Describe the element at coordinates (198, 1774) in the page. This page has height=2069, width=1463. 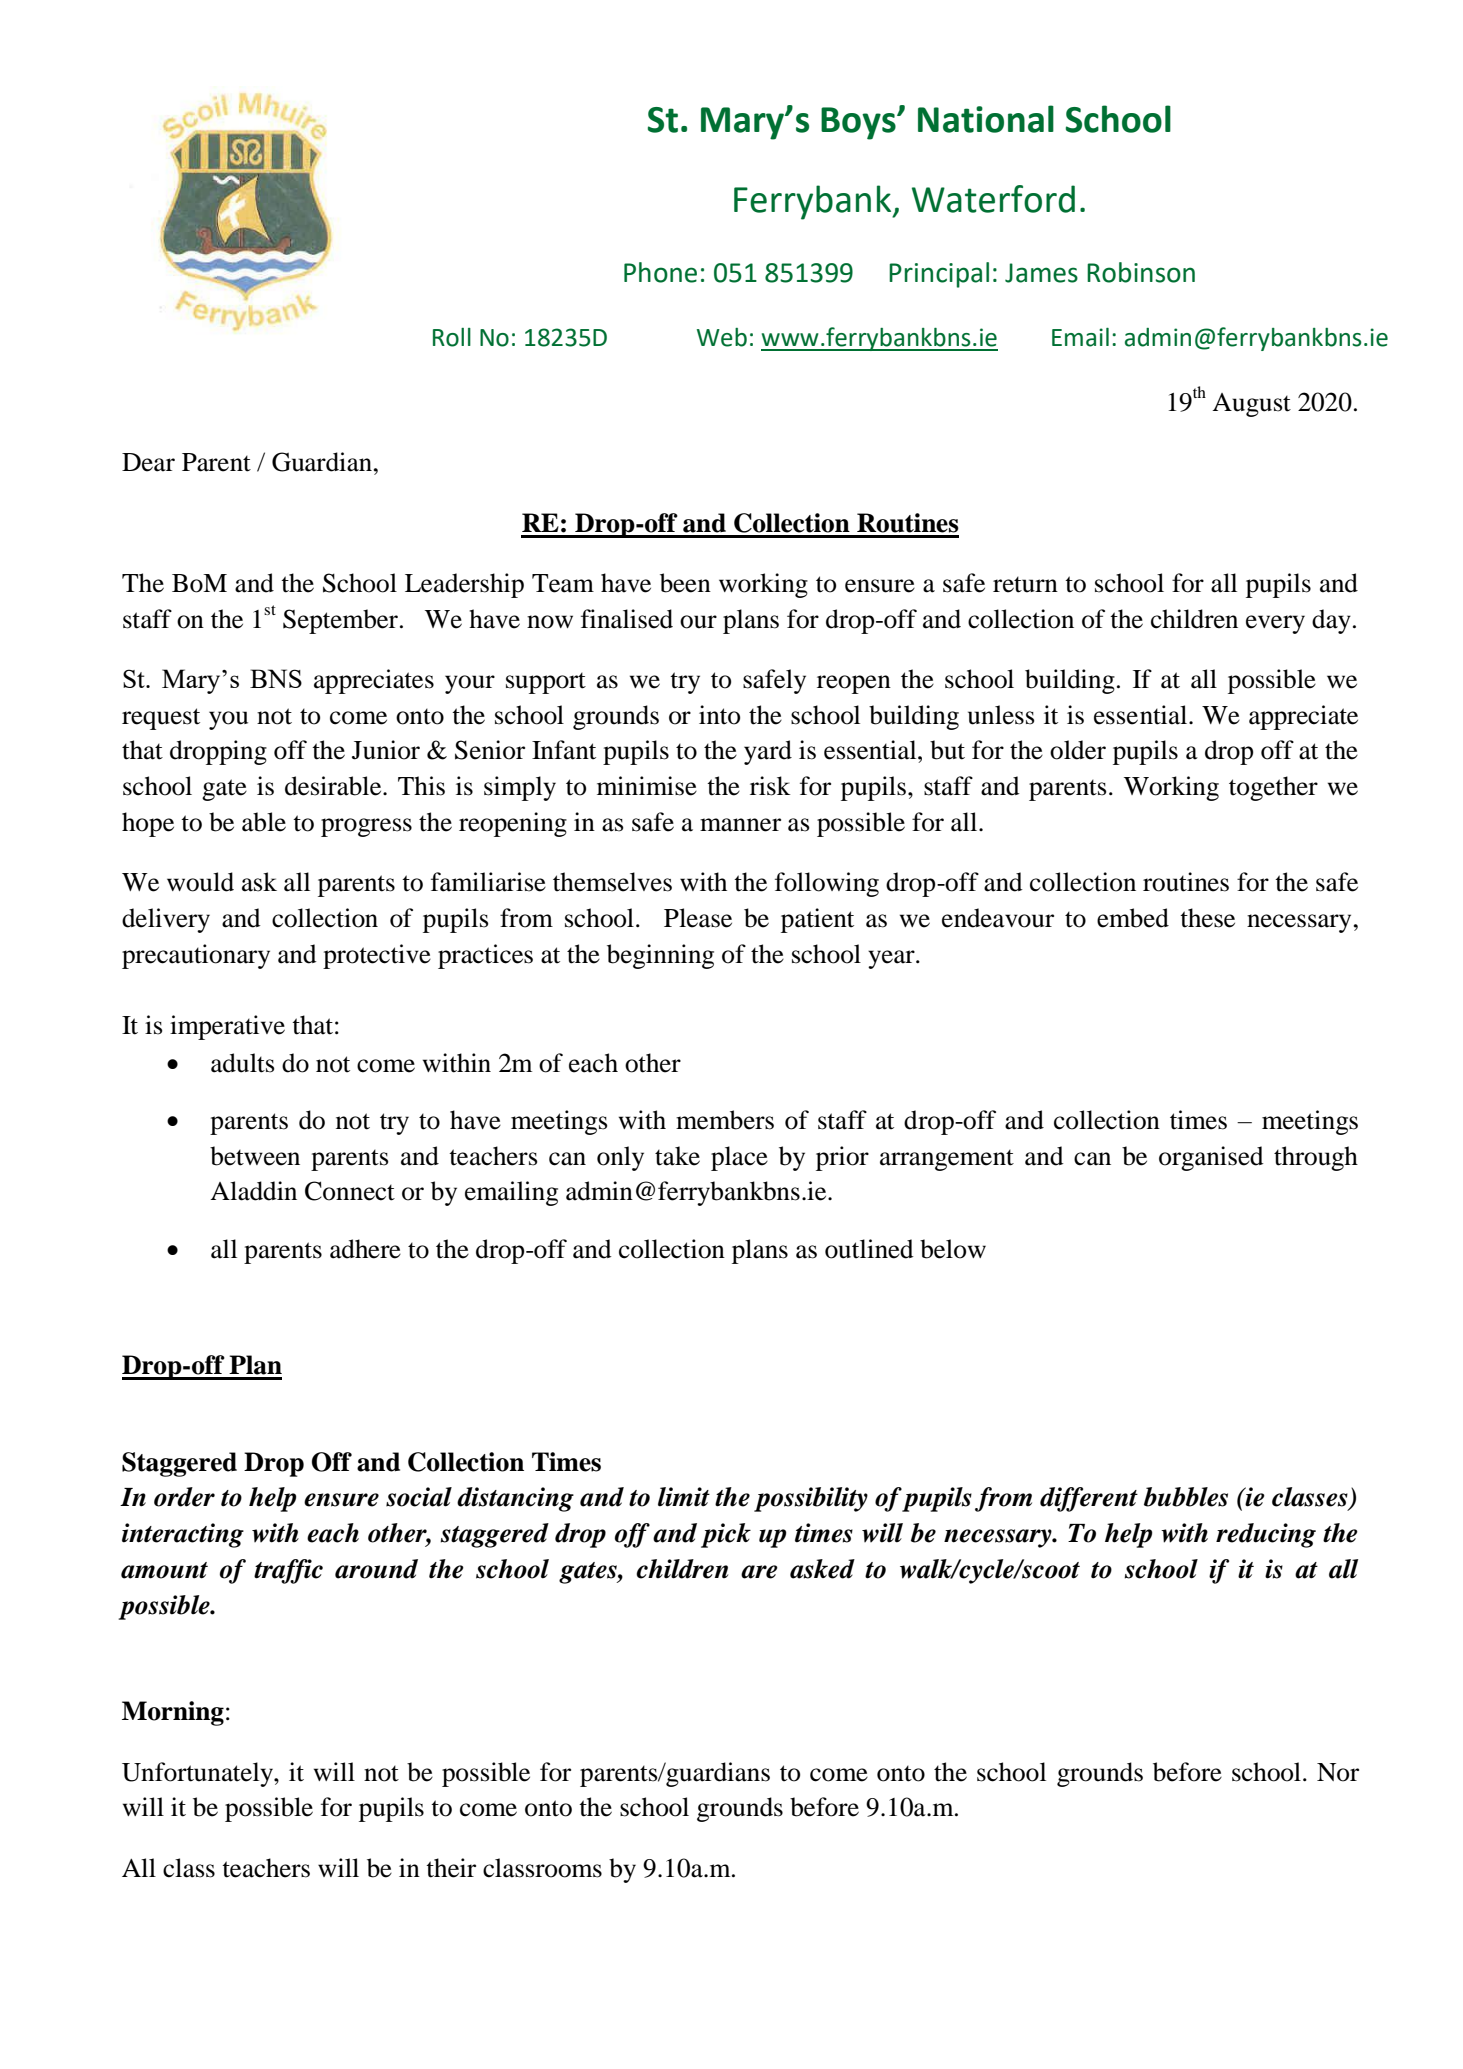
I see `Unfortunately` at that location.
